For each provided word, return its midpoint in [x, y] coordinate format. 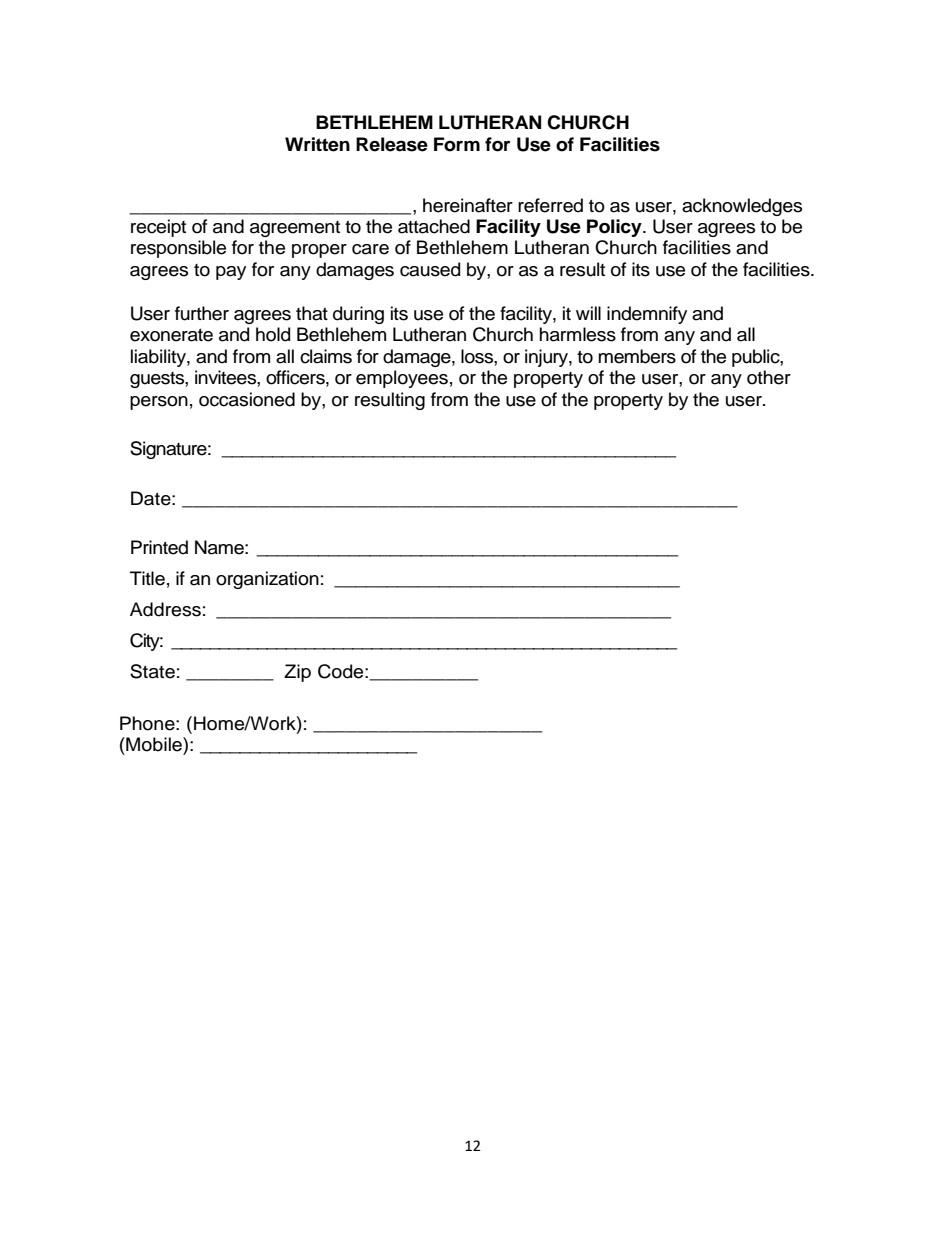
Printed [159, 547]
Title [147, 578]
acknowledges [742, 207]
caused [430, 269]
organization [267, 580]
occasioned [247, 399]
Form [457, 144]
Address [165, 609]
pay [231, 273]
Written [317, 144]
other [769, 377]
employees [402, 379]
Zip [297, 673]
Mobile [154, 744]
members [637, 356]
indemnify [647, 315]
